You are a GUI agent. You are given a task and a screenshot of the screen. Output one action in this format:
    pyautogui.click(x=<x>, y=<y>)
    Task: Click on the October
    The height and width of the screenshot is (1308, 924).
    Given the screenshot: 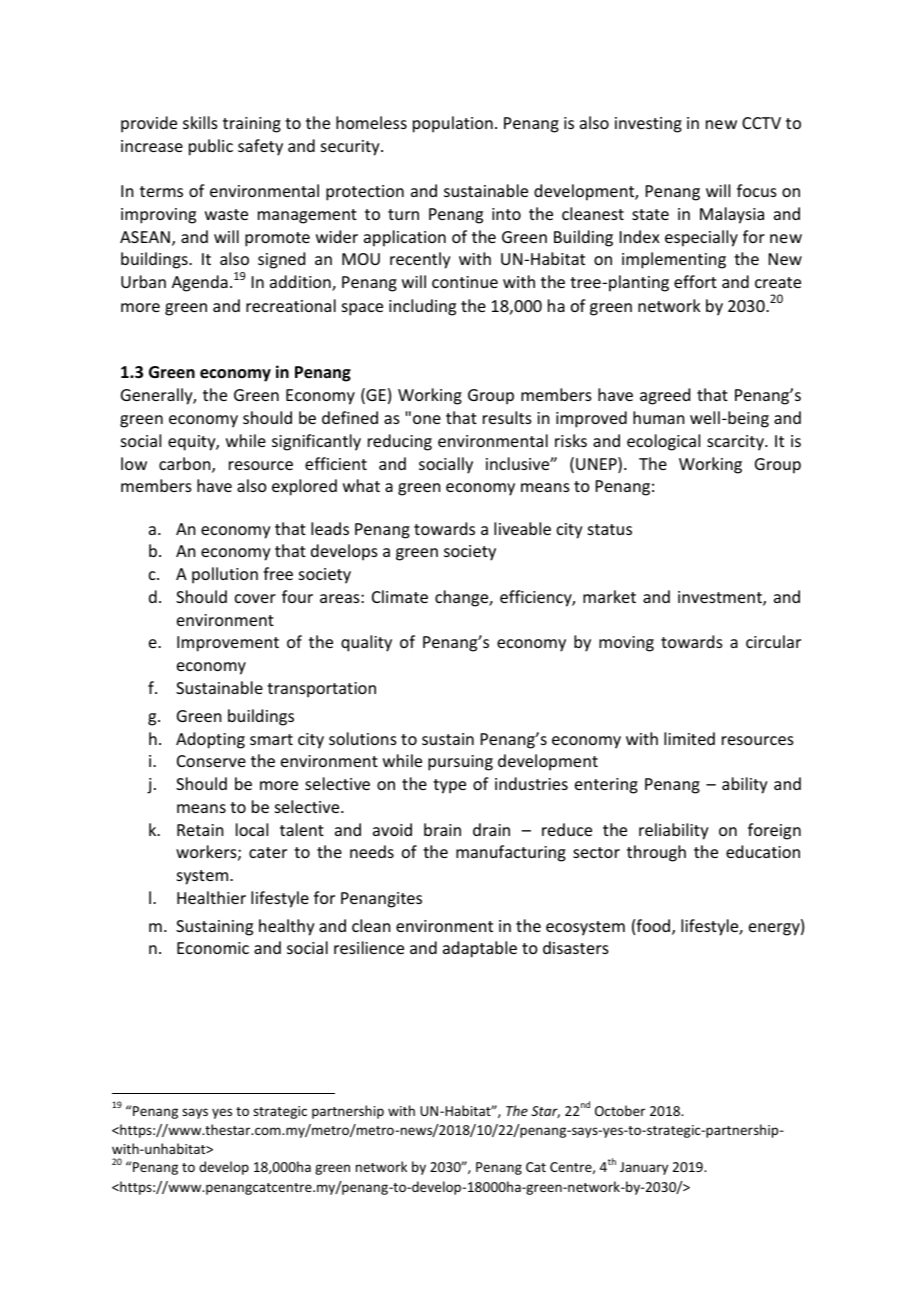 What is the action you would take?
    pyautogui.click(x=620, y=1110)
